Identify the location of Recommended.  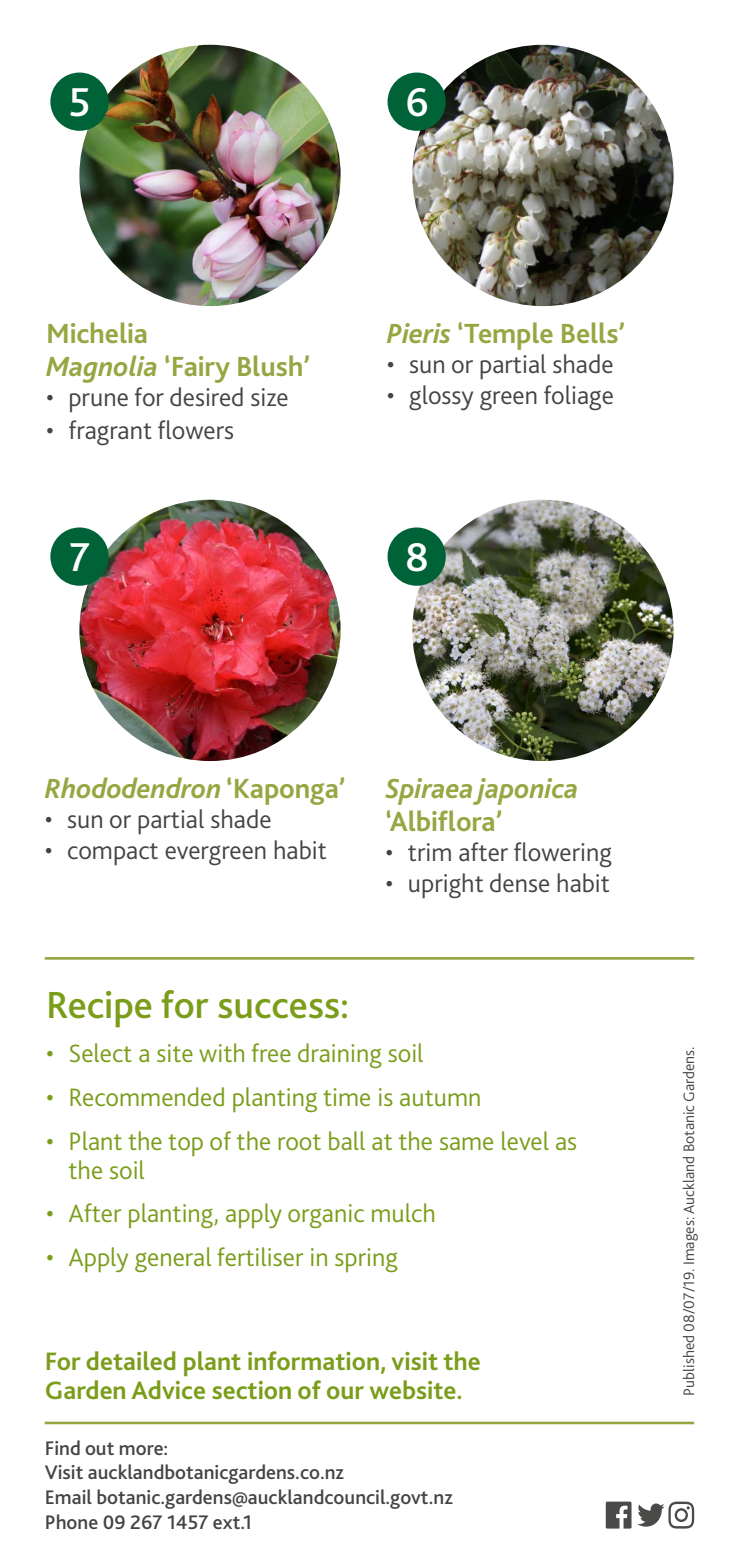
(147, 1096).
